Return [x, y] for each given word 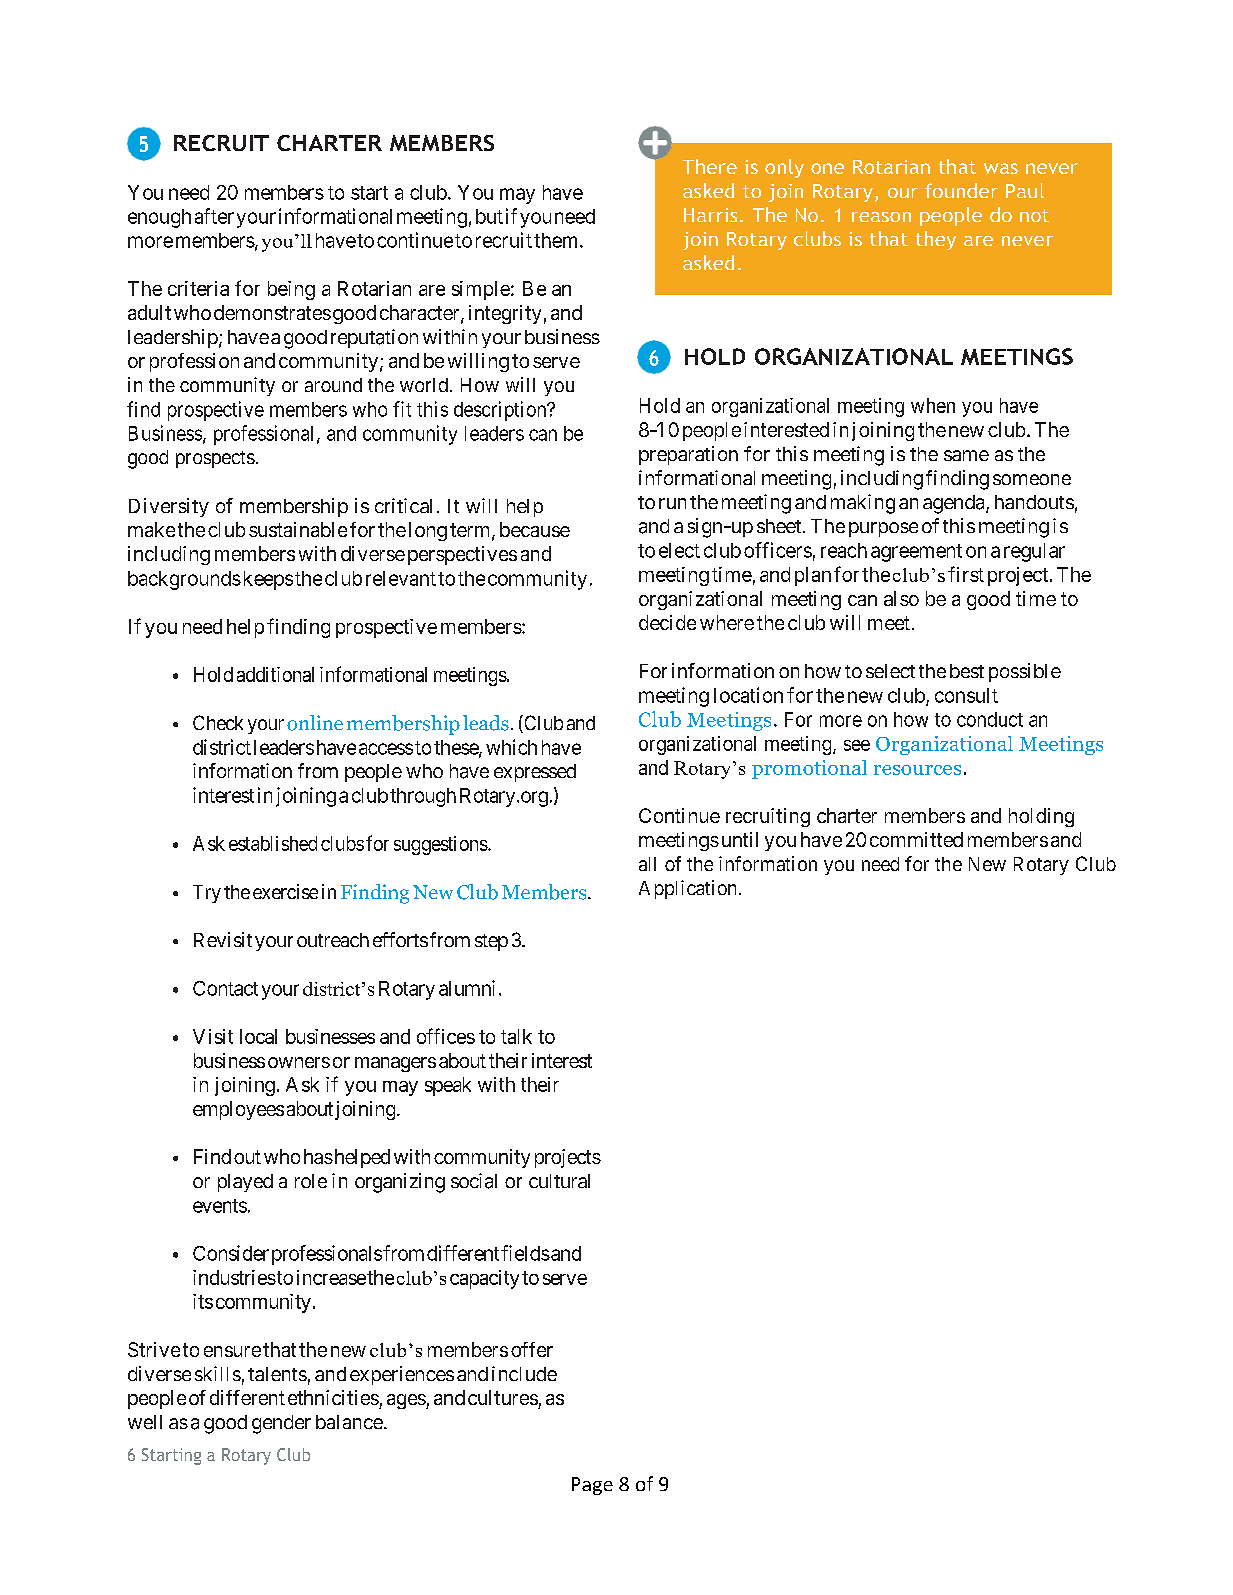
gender [281, 1424]
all [647, 864]
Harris [710, 215]
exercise [285, 891]
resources [917, 770]
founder [961, 190]
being [291, 290]
